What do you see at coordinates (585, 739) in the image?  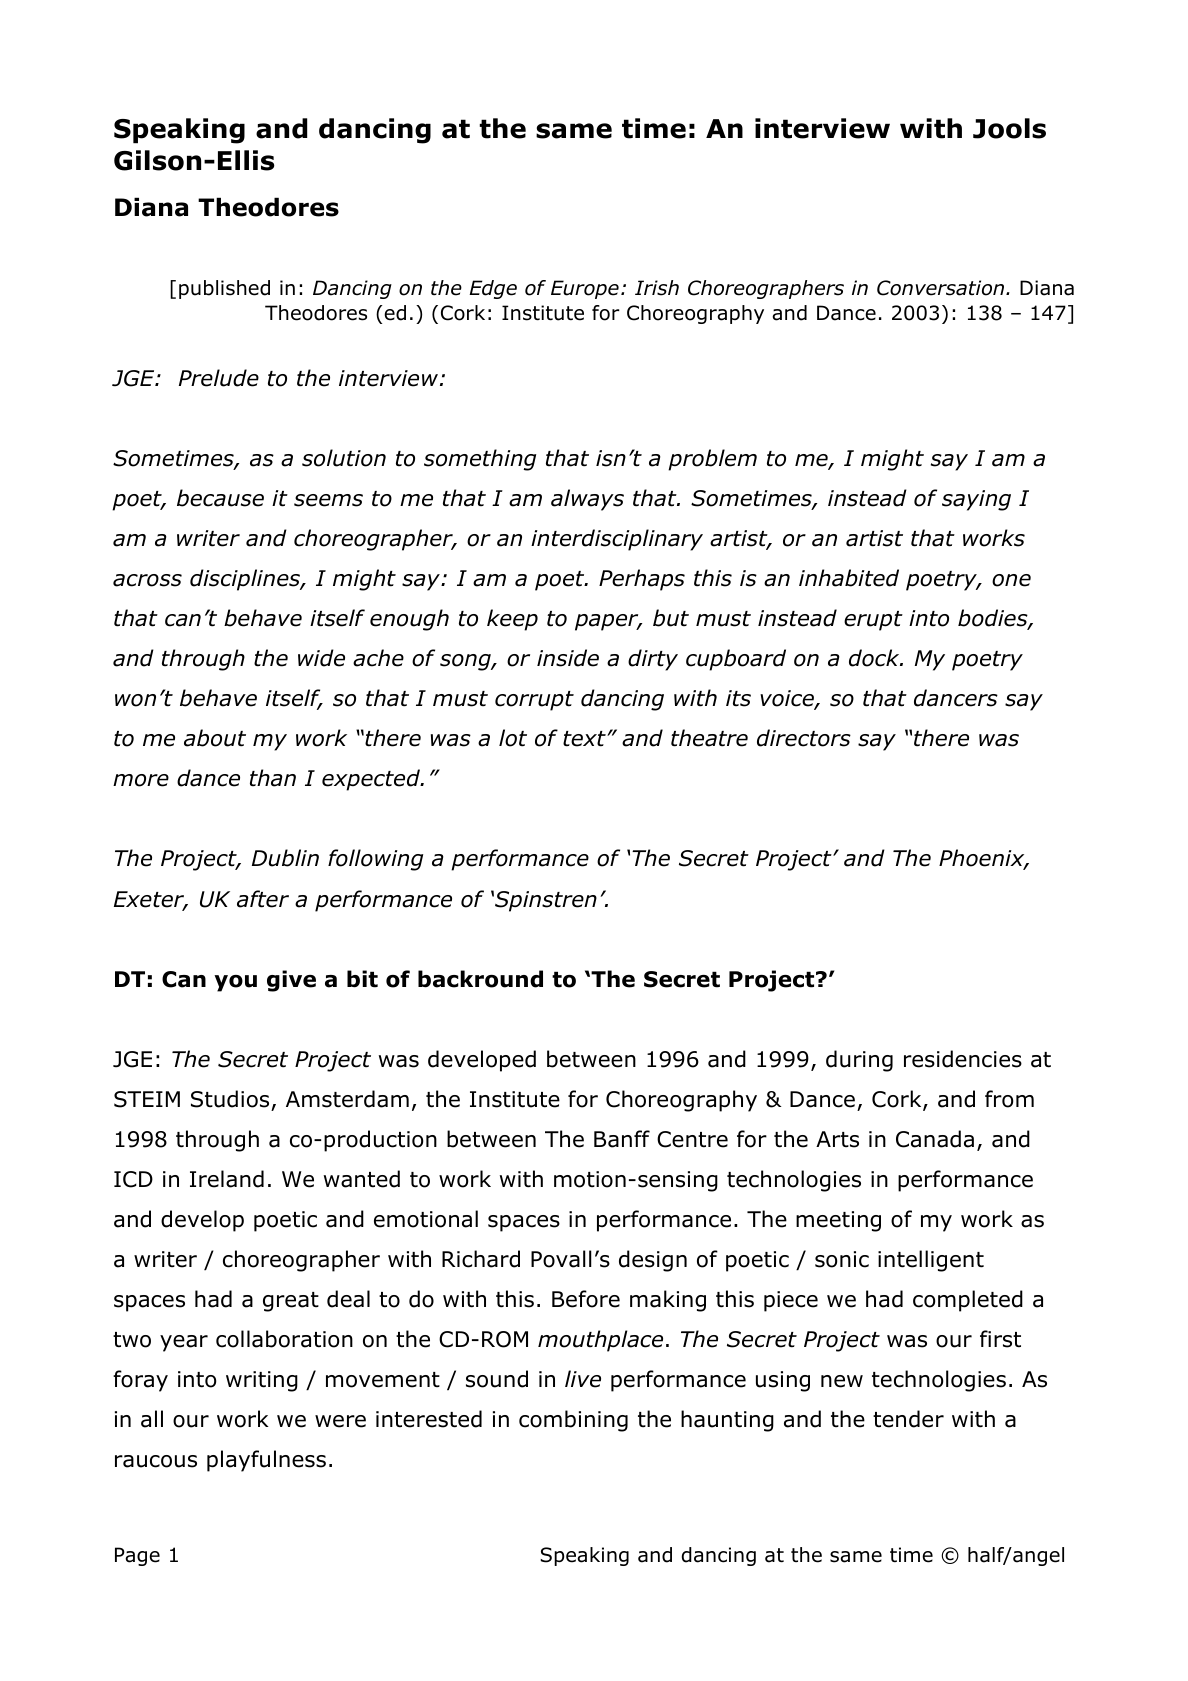 I see `text` at bounding box center [585, 739].
